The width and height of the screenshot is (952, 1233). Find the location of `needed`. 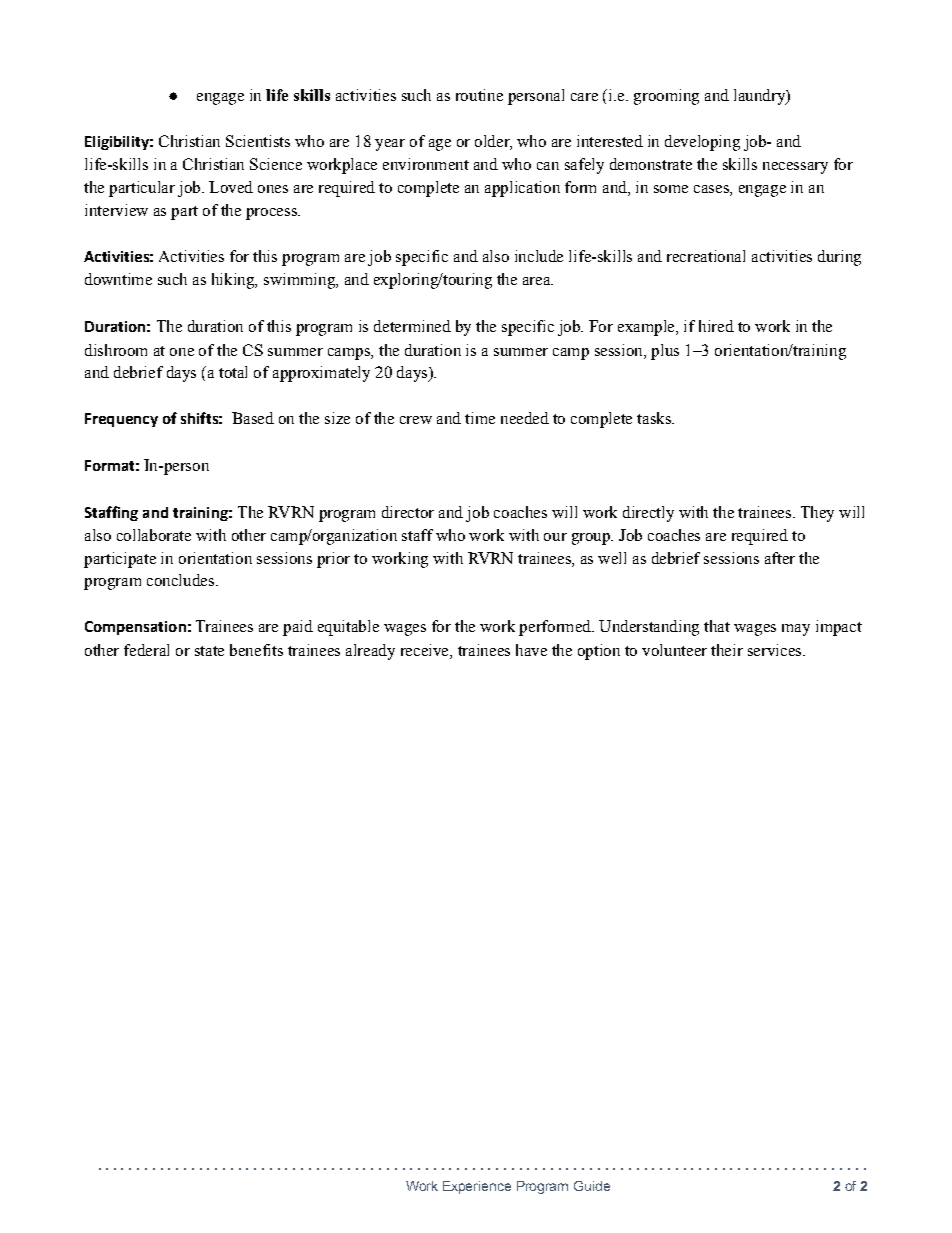

needed is located at coordinates (525, 418).
